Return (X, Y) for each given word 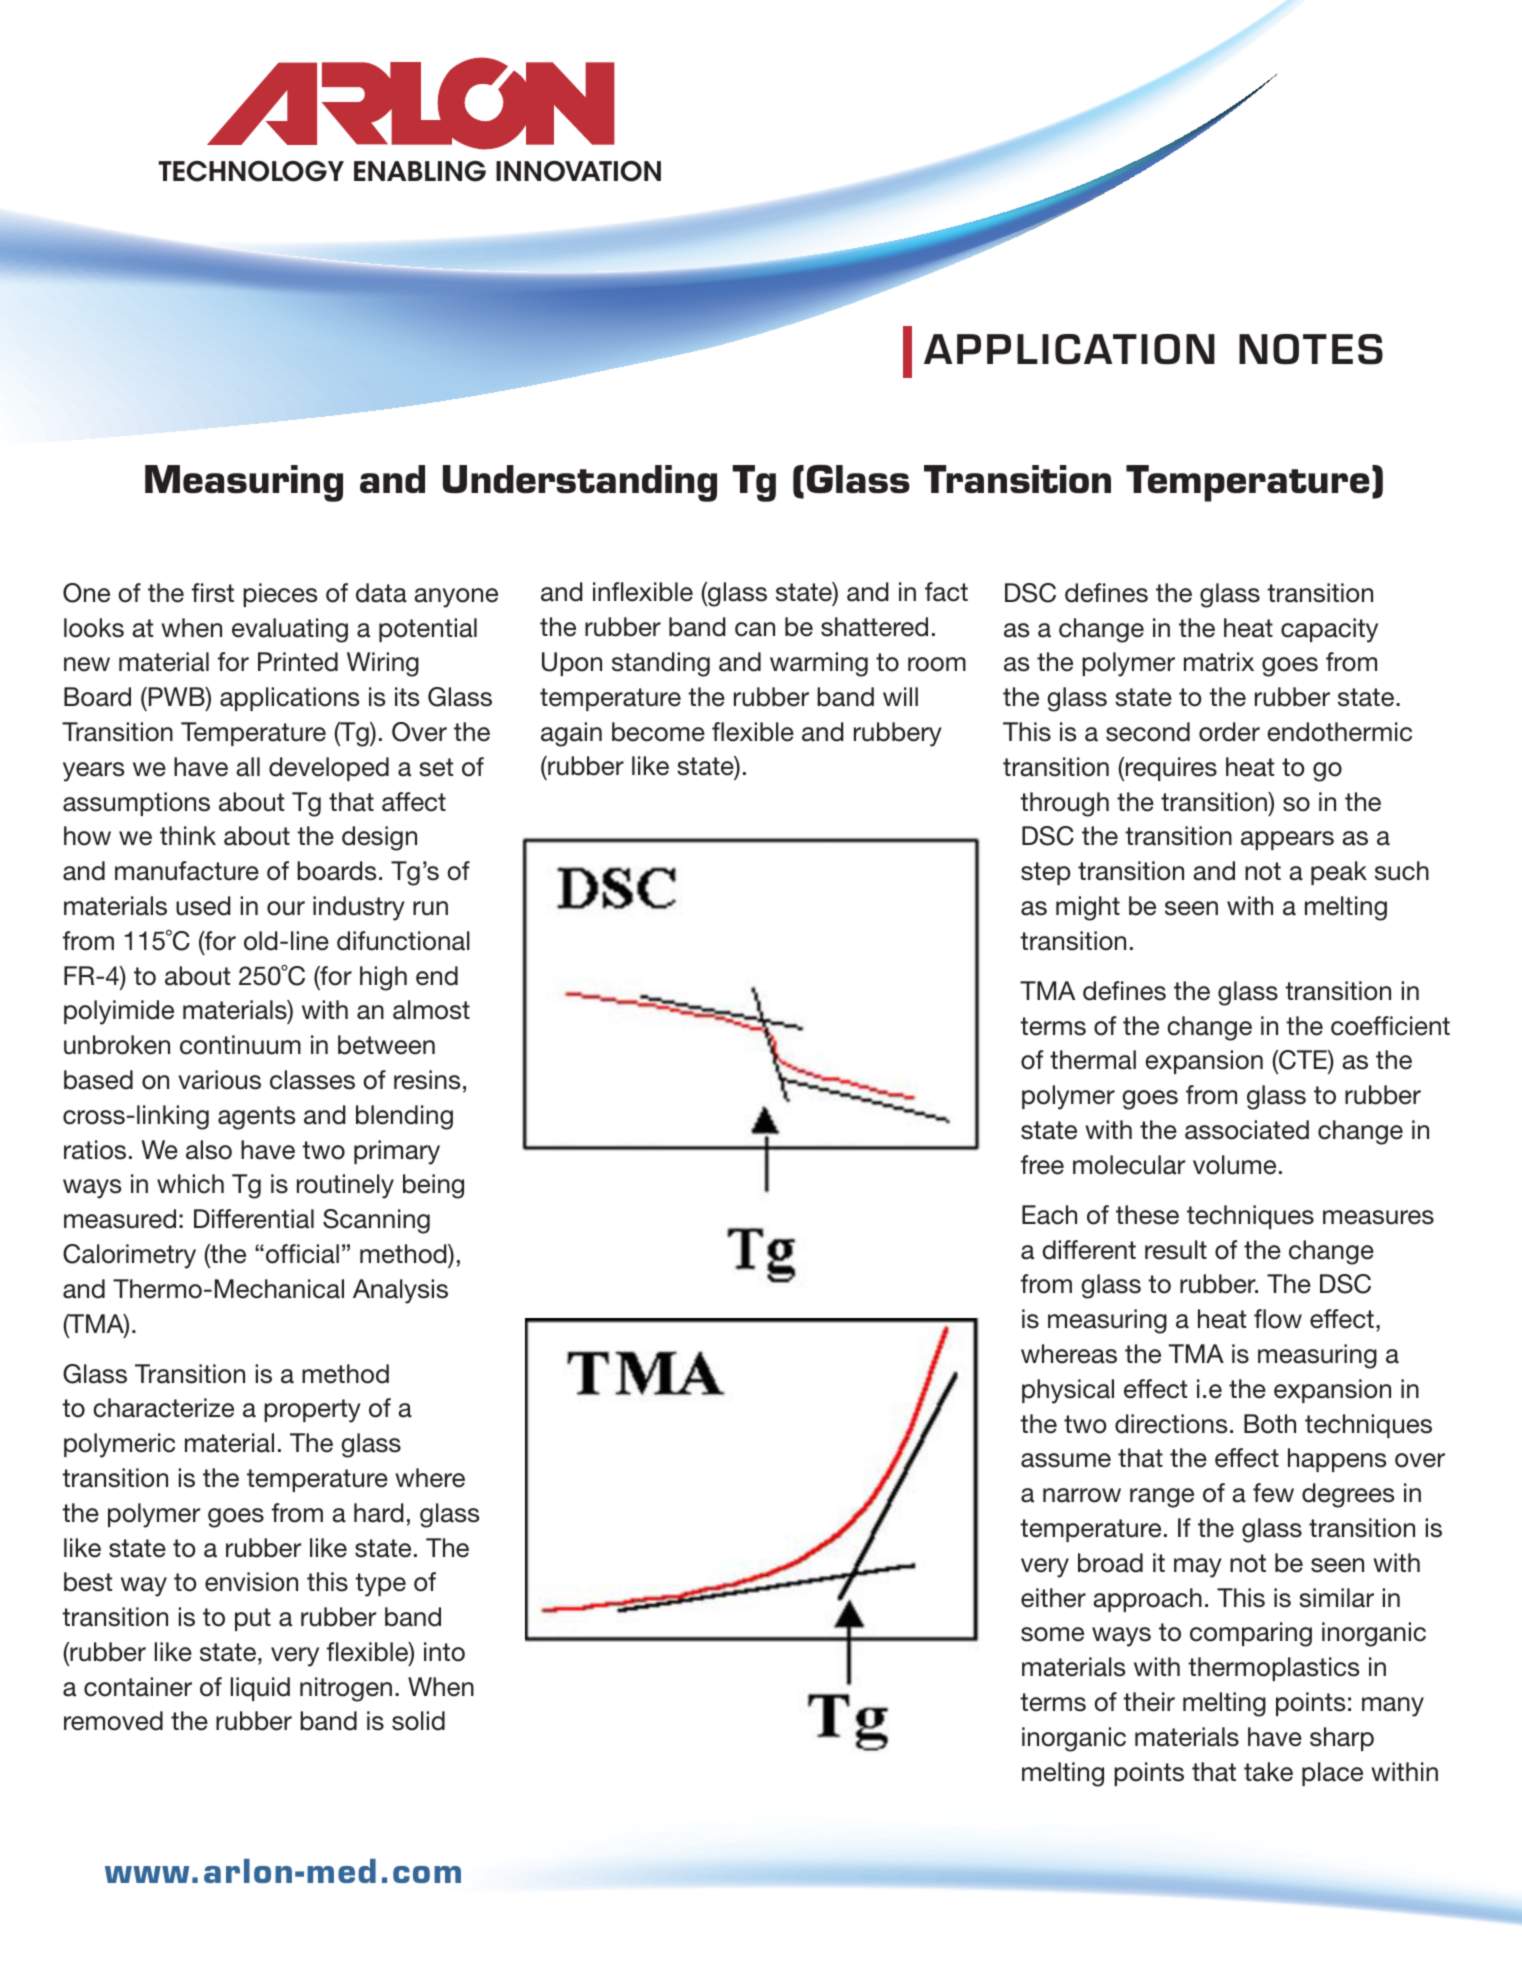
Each (1049, 1215)
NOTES (1311, 349)
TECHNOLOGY (251, 171)
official (302, 1254)
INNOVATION (578, 171)
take (1268, 1772)
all (248, 767)
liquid (260, 1689)
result (1176, 1250)
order (1229, 732)
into (444, 1652)
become (658, 732)
